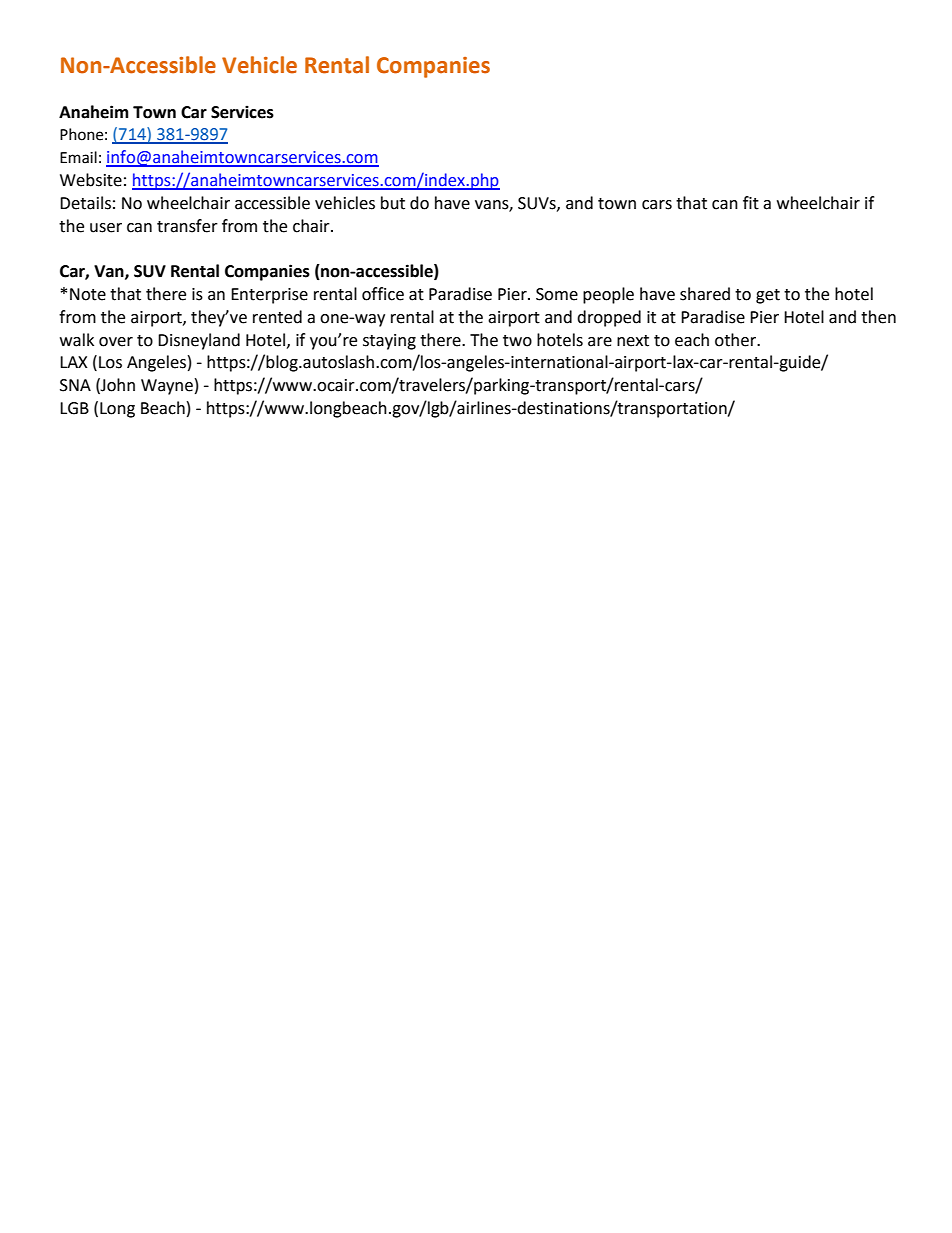 Image resolution: width=952 pixels, height=1233 pixels. Describe the element at coordinates (768, 296) in the document. I see `get` at that location.
